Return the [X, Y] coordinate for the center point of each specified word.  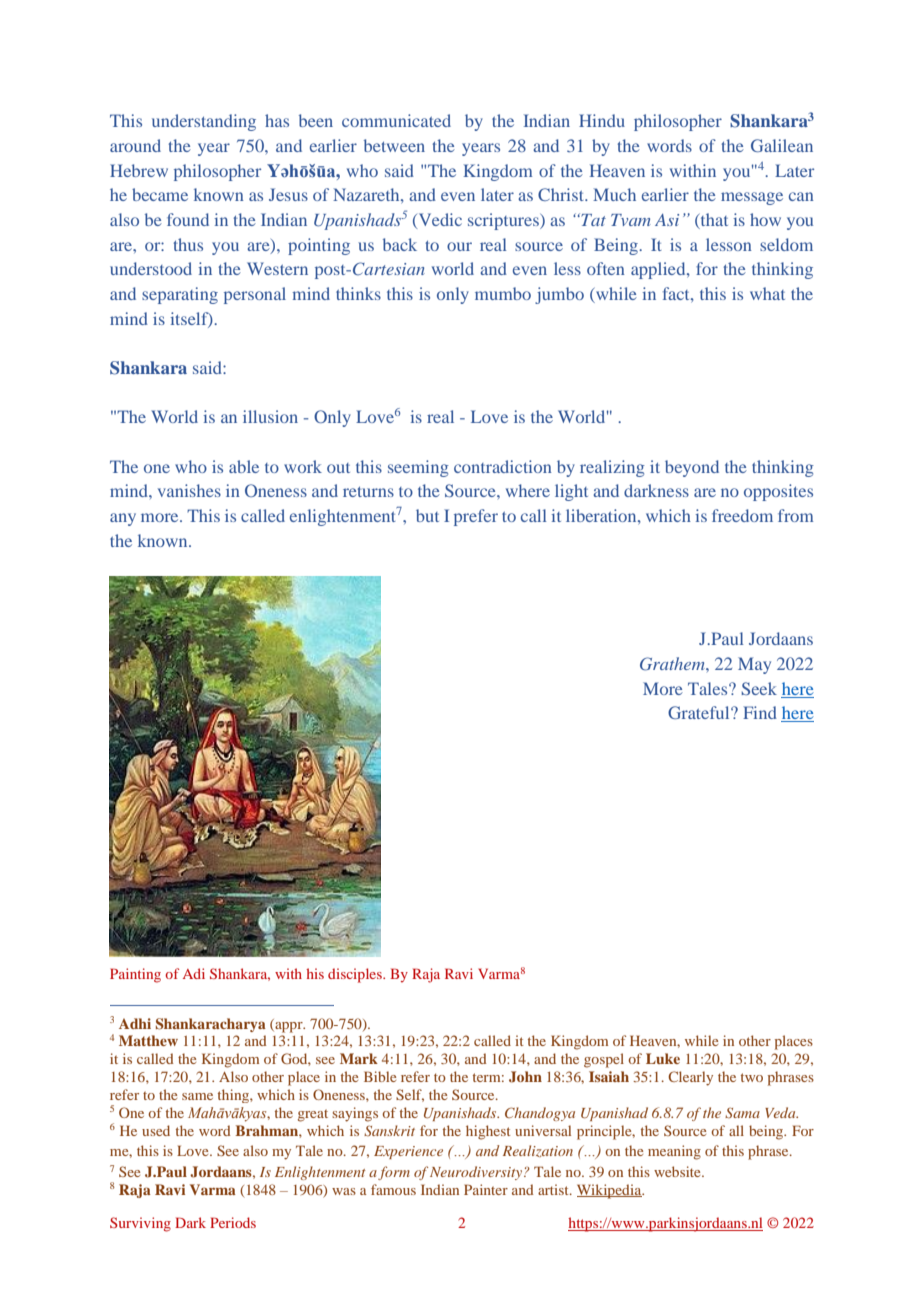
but [427, 515]
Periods [233, 1222]
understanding [204, 122]
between [394, 145]
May [754, 665]
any [123, 519]
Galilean [782, 145]
